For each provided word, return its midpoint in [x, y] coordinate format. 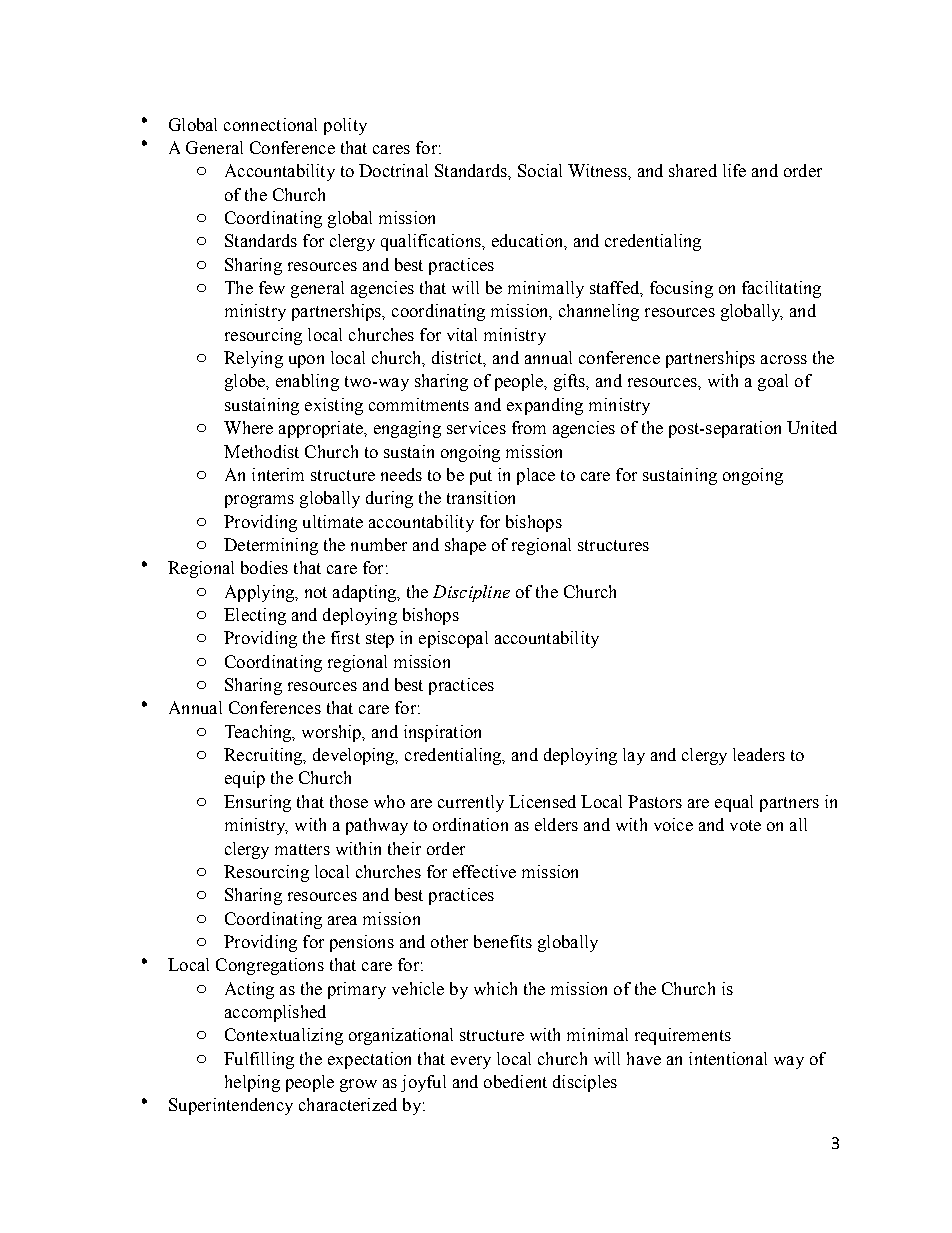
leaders [759, 754]
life [734, 170]
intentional [728, 1058]
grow [358, 1085]
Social [540, 170]
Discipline [471, 593]
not [316, 592]
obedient [515, 1081]
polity [345, 126]
